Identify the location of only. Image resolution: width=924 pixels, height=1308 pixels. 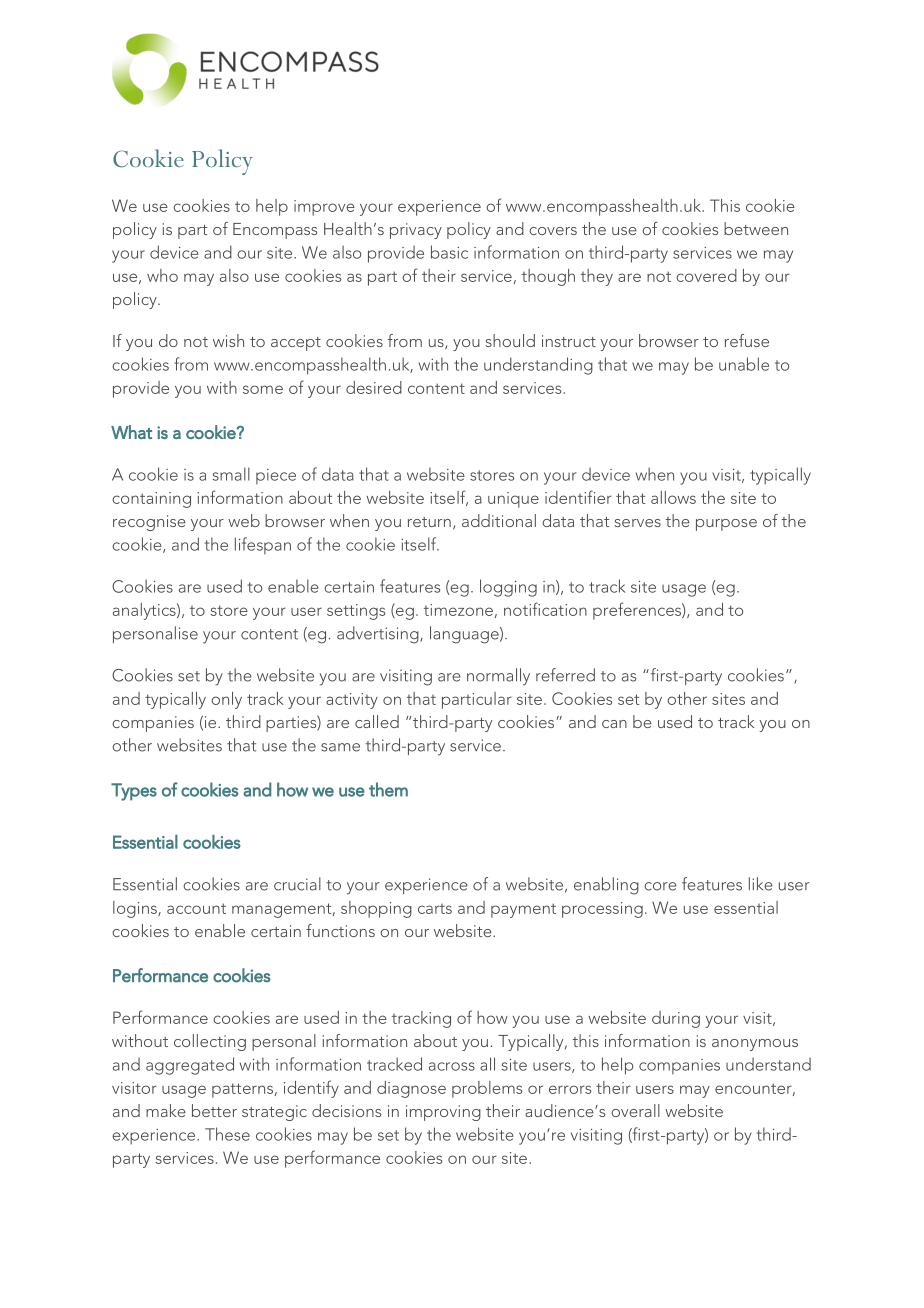
(226, 700).
